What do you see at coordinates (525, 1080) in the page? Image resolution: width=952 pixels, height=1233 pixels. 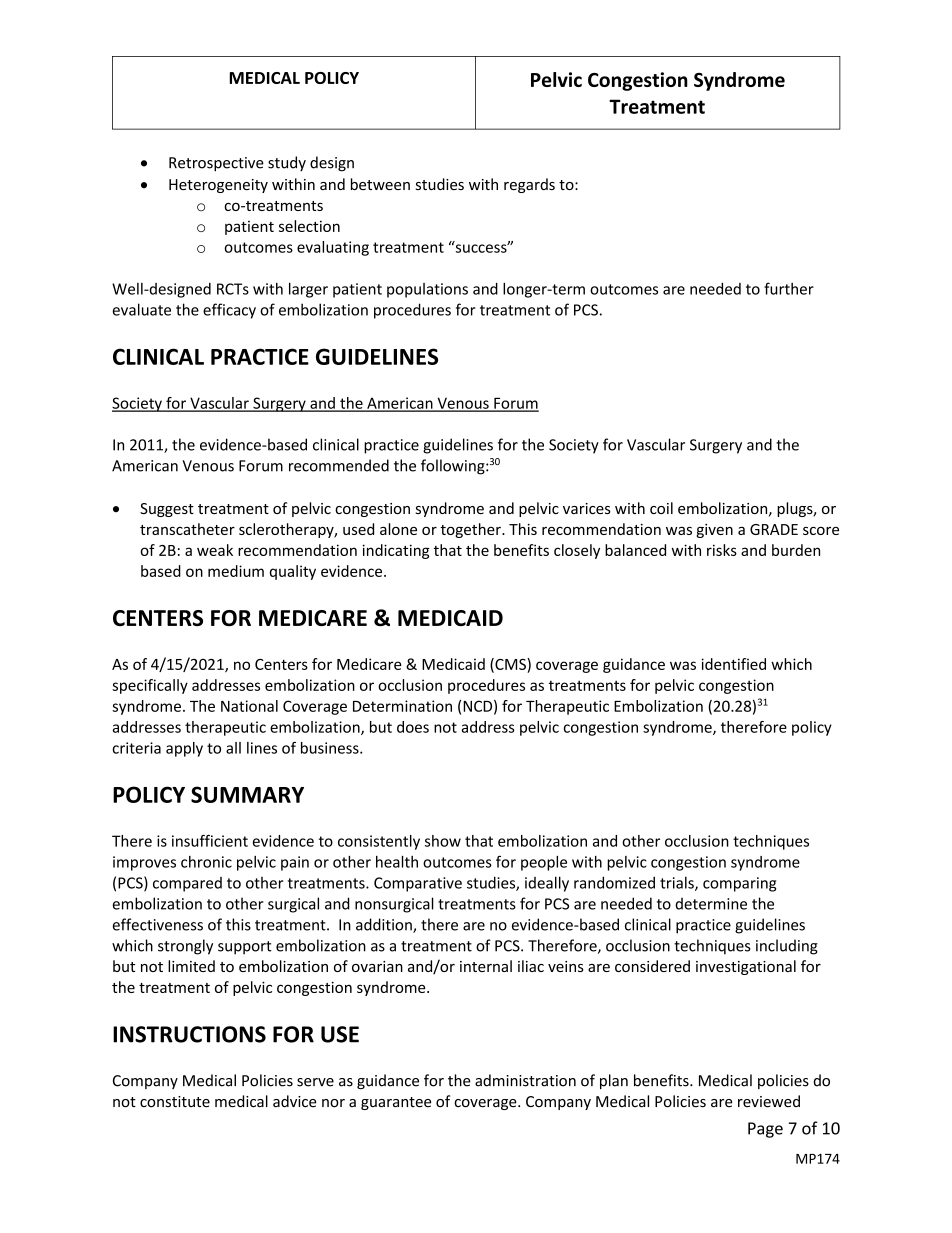 I see `administration` at bounding box center [525, 1080].
